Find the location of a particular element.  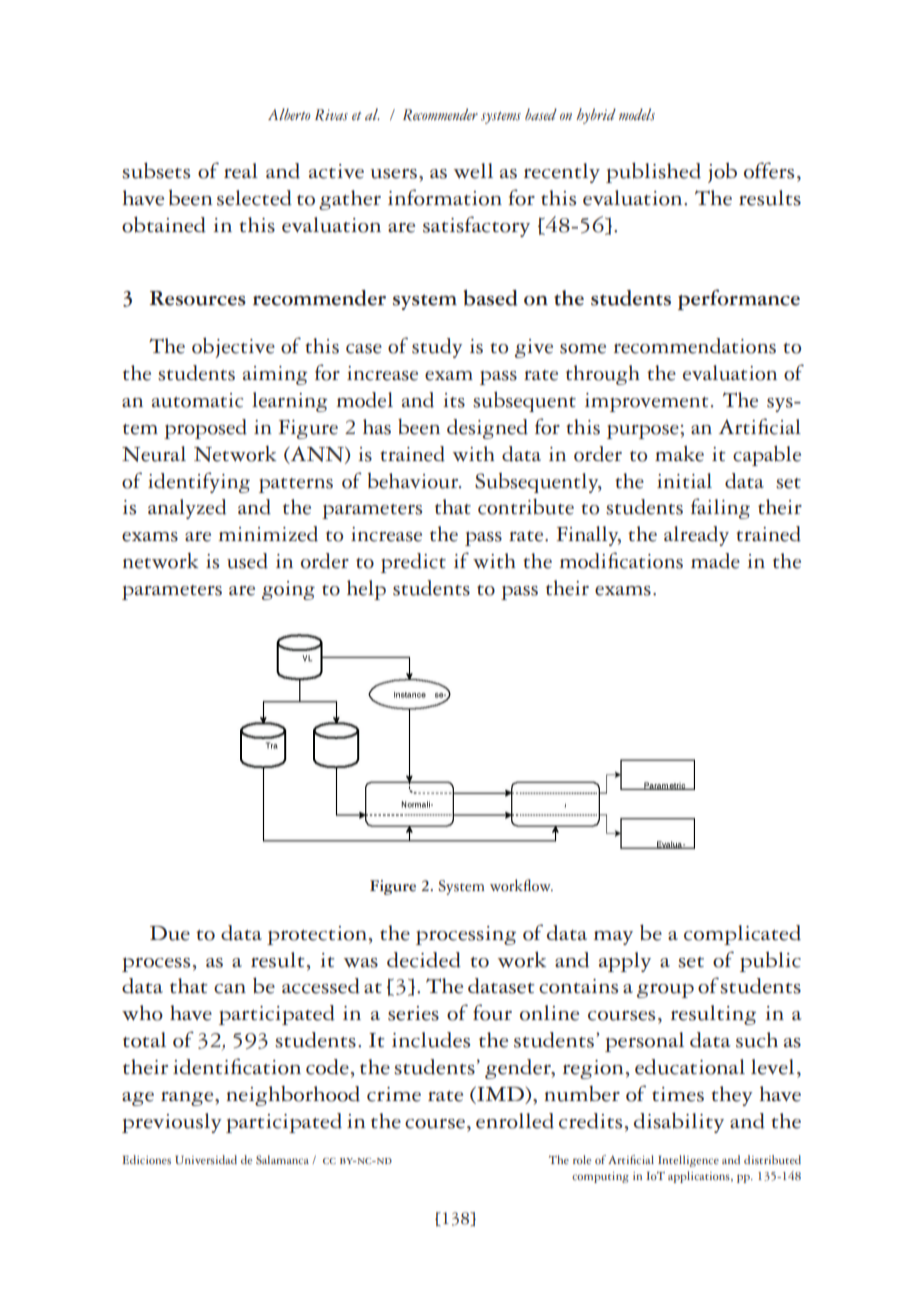

made is located at coordinates (715, 561).
